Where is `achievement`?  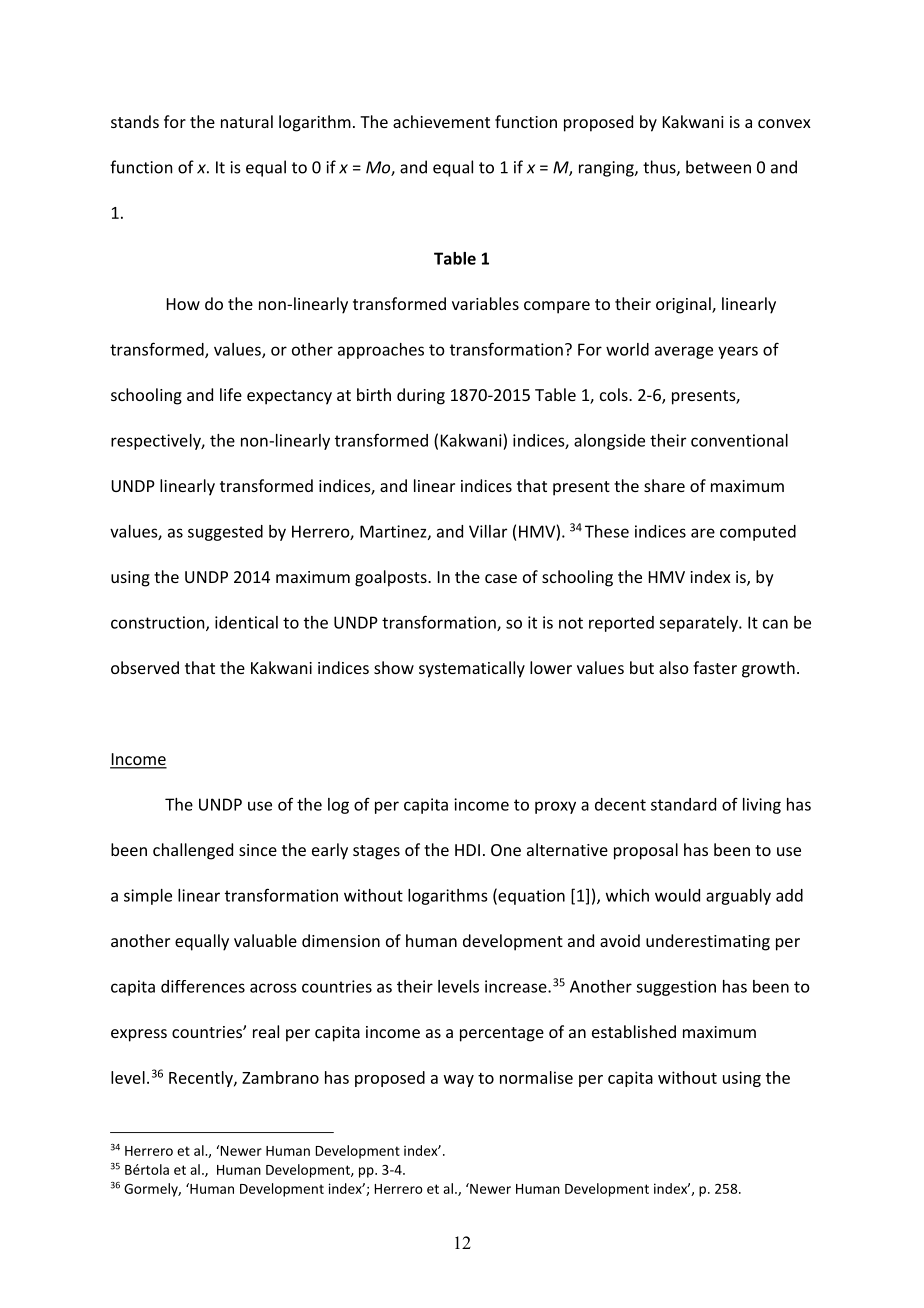
achievement is located at coordinates (441, 121).
